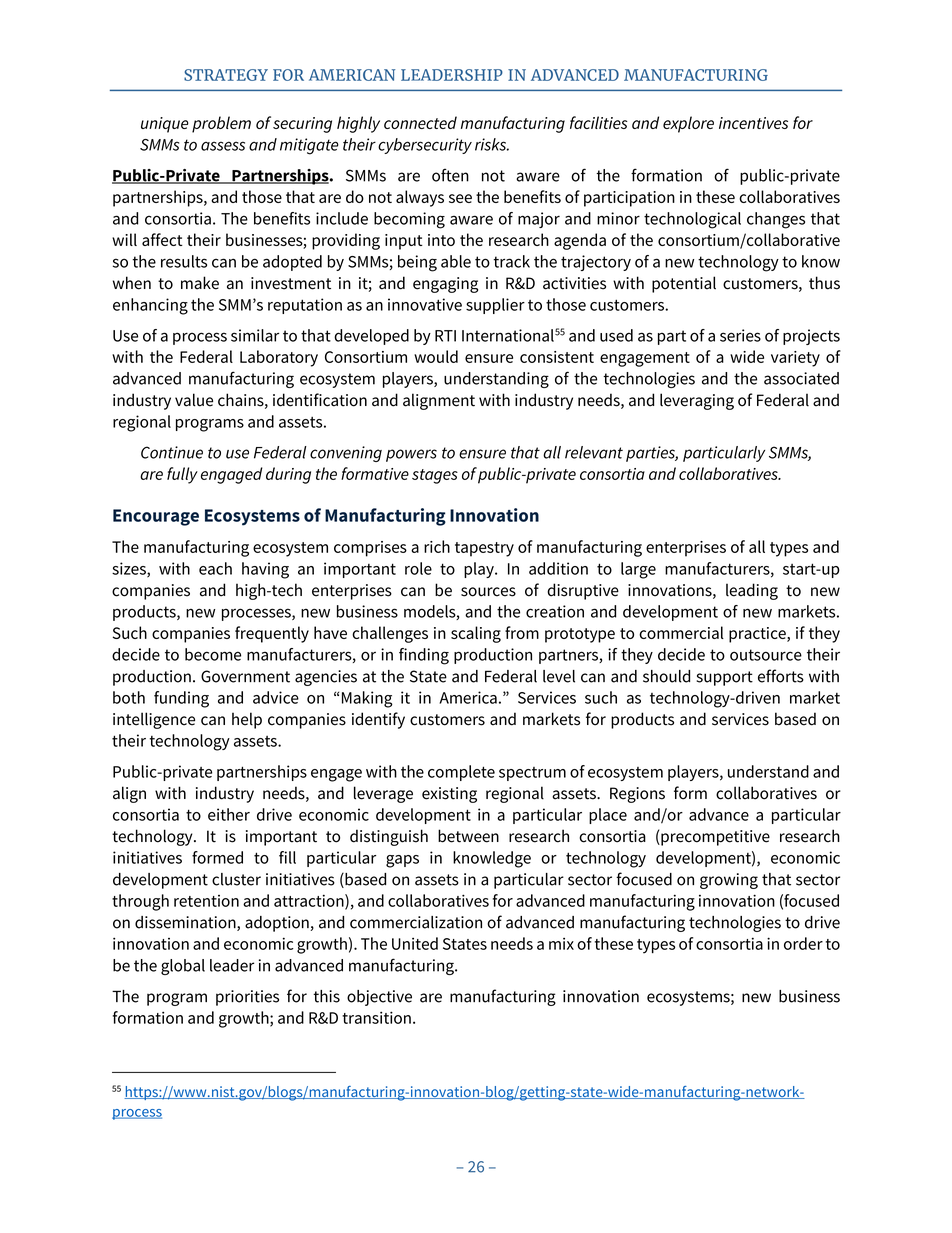 The image size is (952, 1233). Describe the element at coordinates (221, 124) in the screenshot. I see `problem` at that location.
